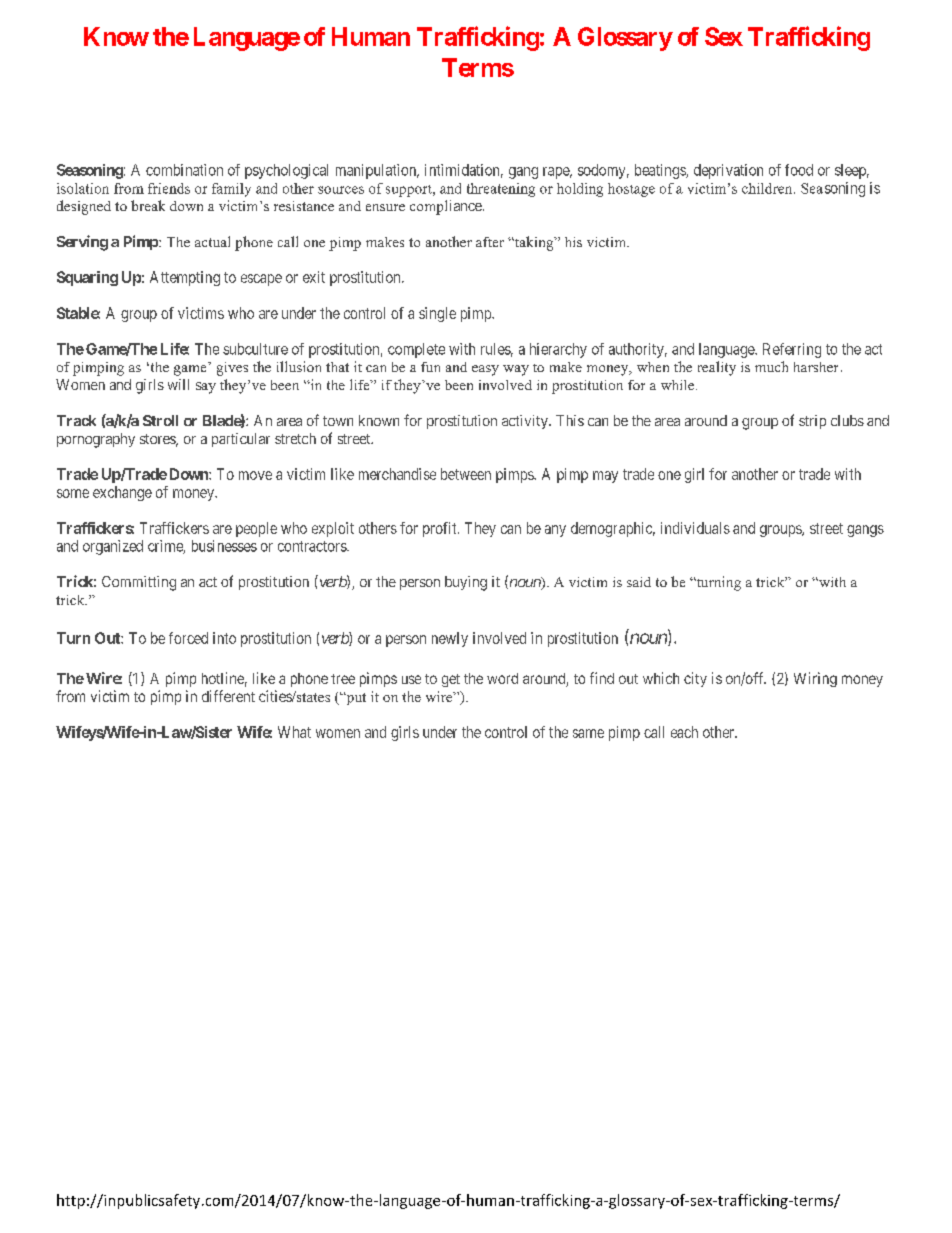  What do you see at coordinates (228, 696) in the image?
I see `different` at bounding box center [228, 696].
